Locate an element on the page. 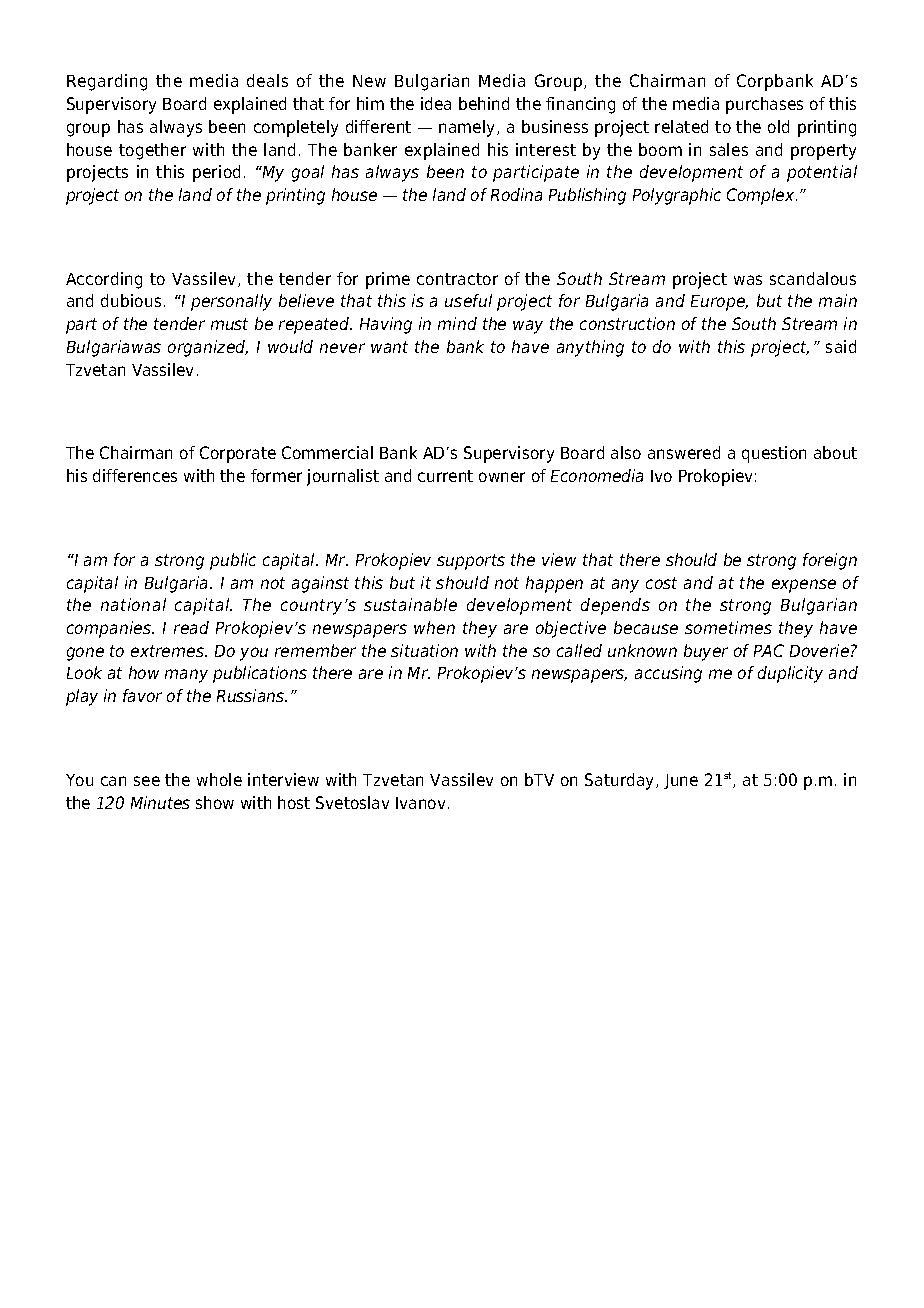 The height and width of the document is (1308, 924). extremes is located at coordinates (168, 651).
